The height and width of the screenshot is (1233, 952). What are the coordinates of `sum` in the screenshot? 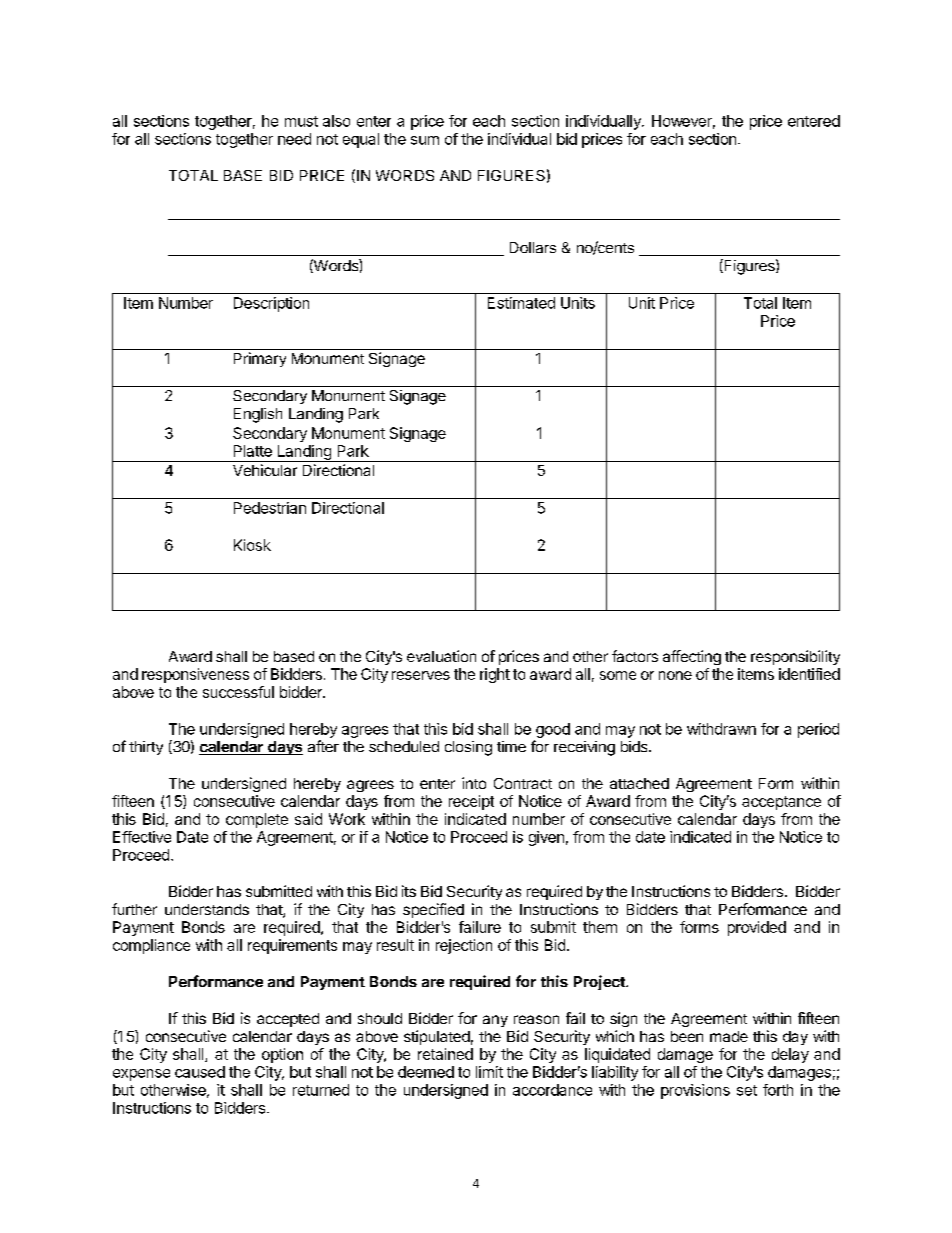 It's located at (425, 140).
